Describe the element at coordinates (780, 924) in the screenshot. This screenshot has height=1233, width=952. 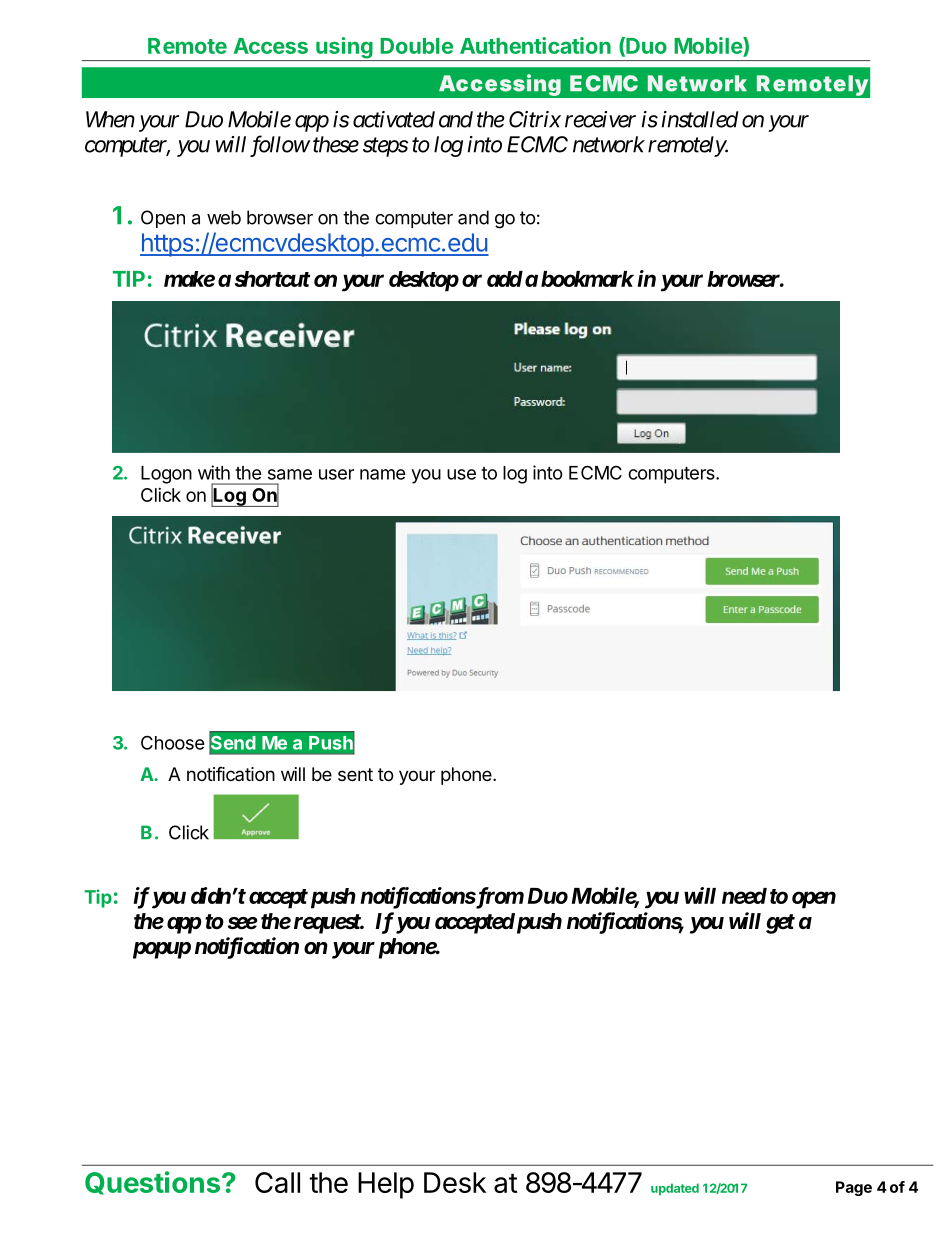
I see `get` at that location.
